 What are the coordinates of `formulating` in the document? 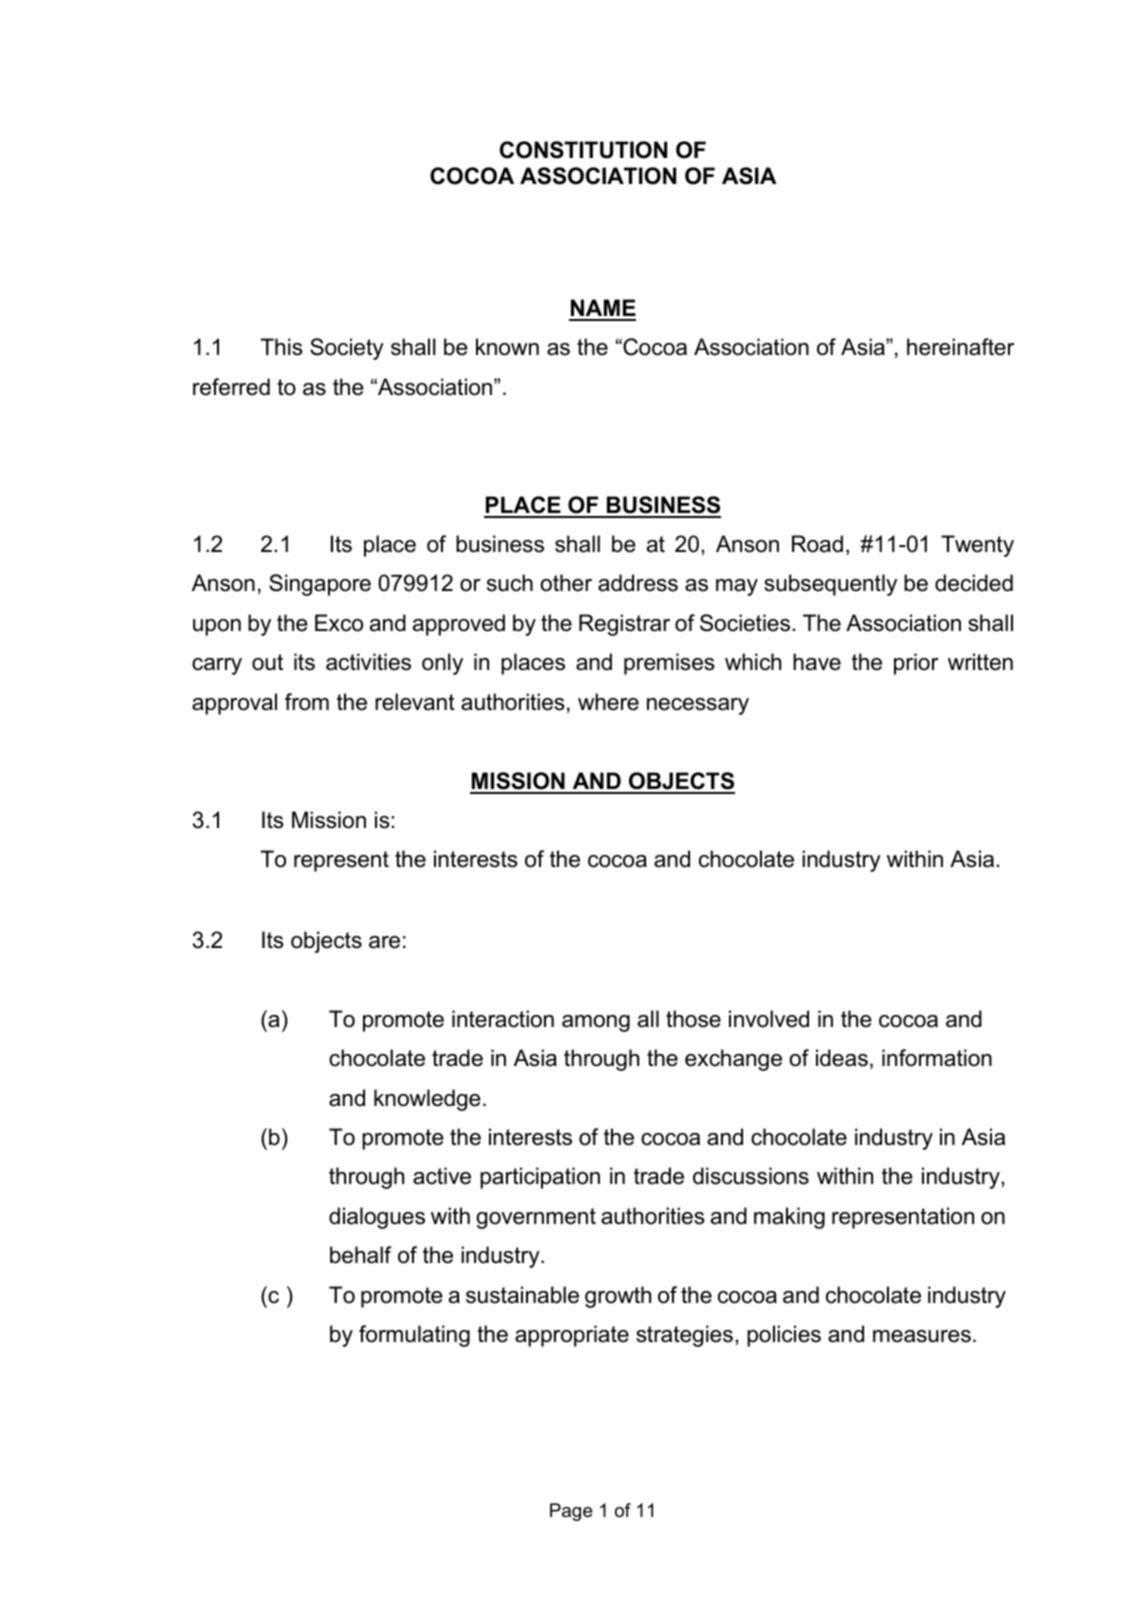 It's located at (414, 1336).
